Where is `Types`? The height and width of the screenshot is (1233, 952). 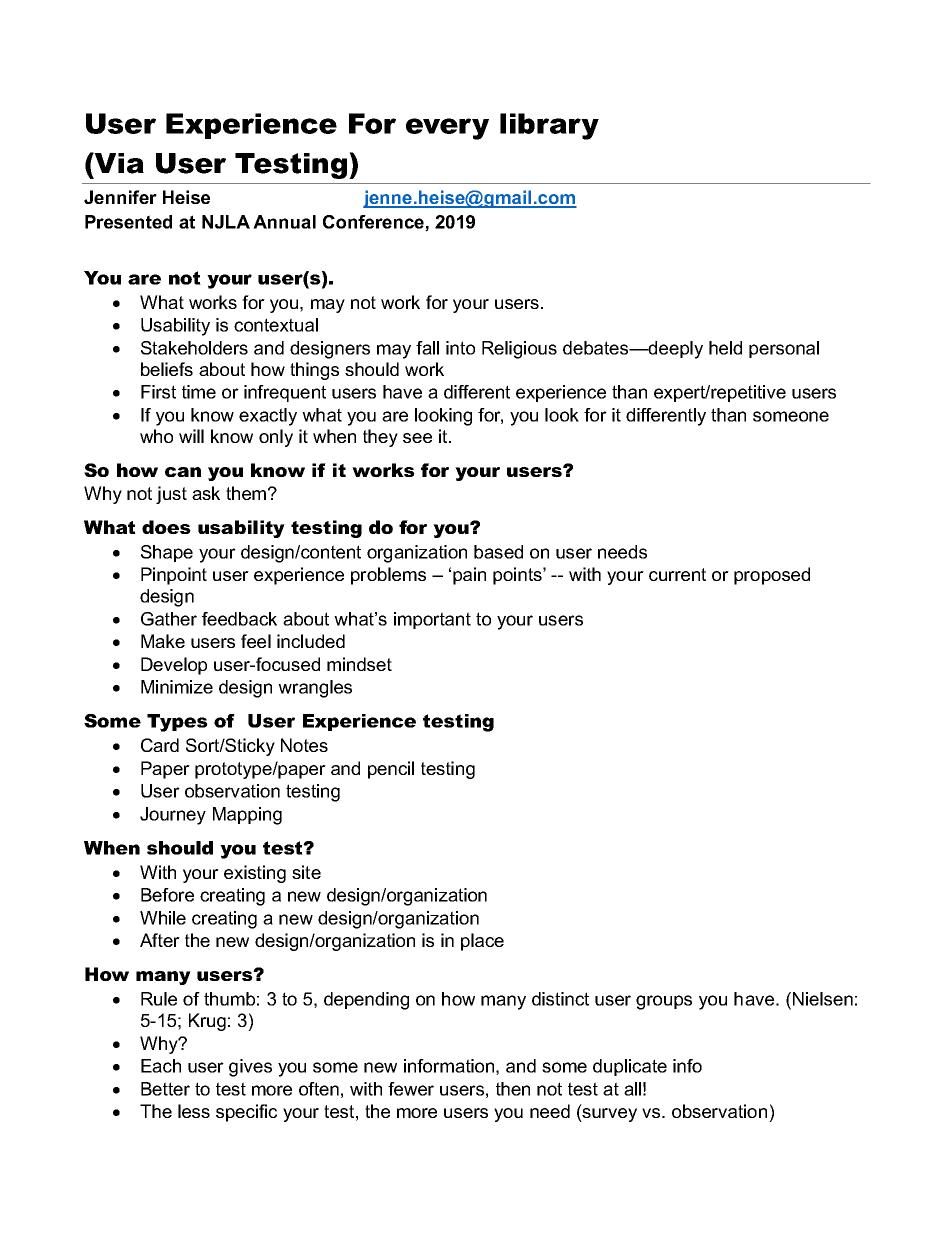 Types is located at coordinates (177, 723).
